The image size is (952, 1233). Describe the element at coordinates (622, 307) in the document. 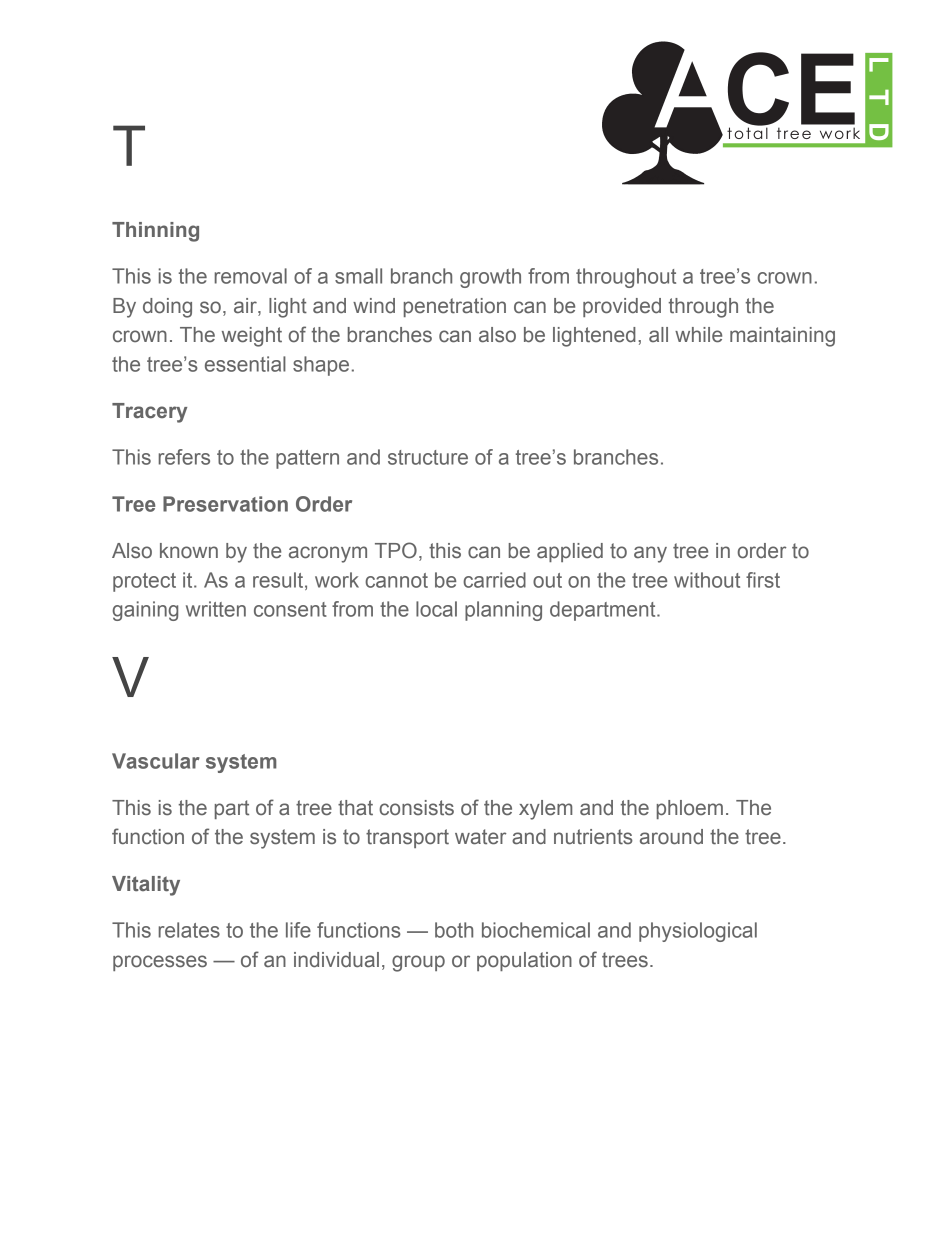

I see `provided` at that location.
